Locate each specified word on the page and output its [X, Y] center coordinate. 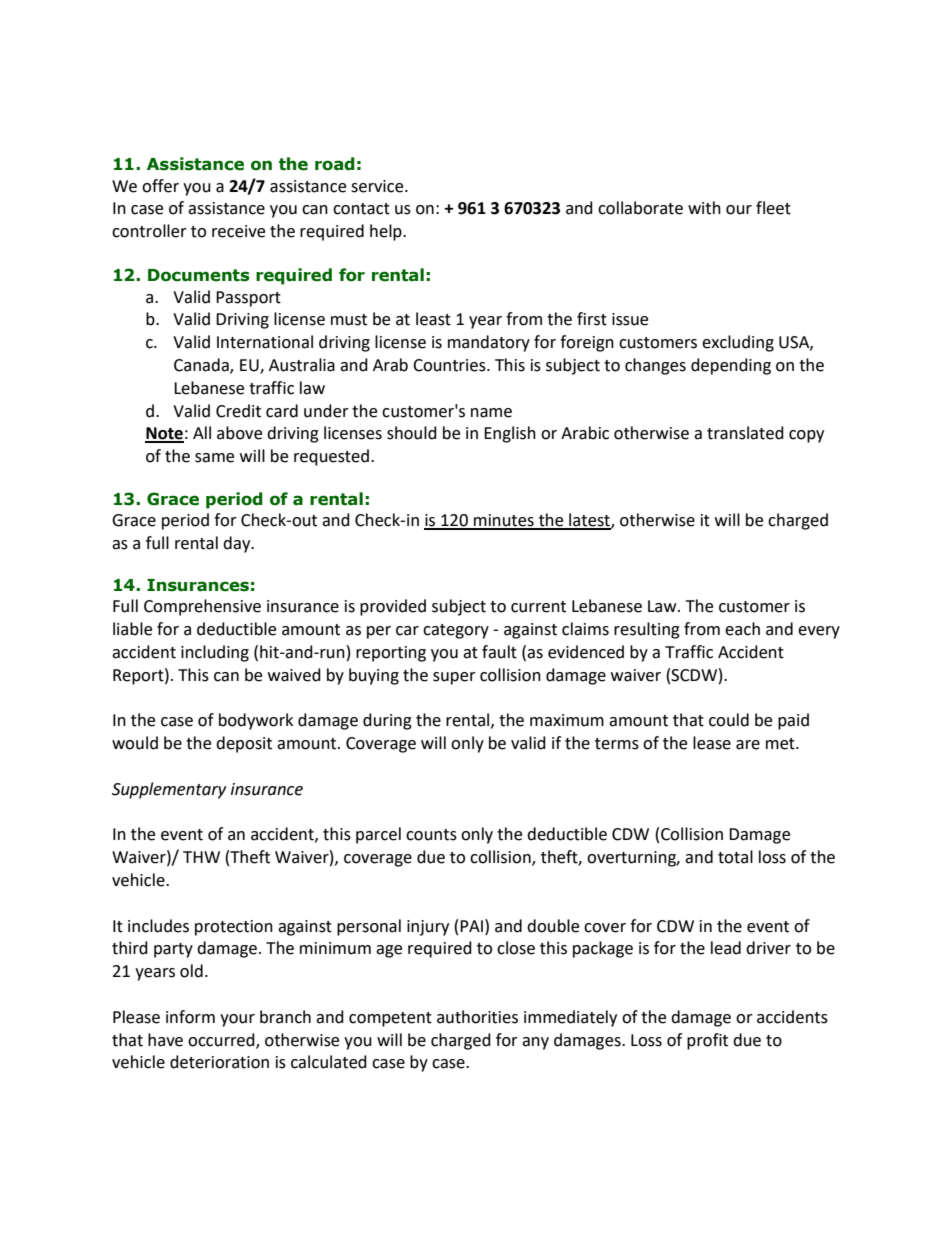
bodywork [256, 721]
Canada [202, 366]
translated [745, 433]
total [735, 857]
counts [431, 835]
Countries [450, 365]
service [378, 186]
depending [731, 366]
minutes [504, 521]
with [704, 208]
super [454, 678]
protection [234, 928]
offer [160, 186]
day [238, 544]
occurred [222, 1040]
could [729, 720]
